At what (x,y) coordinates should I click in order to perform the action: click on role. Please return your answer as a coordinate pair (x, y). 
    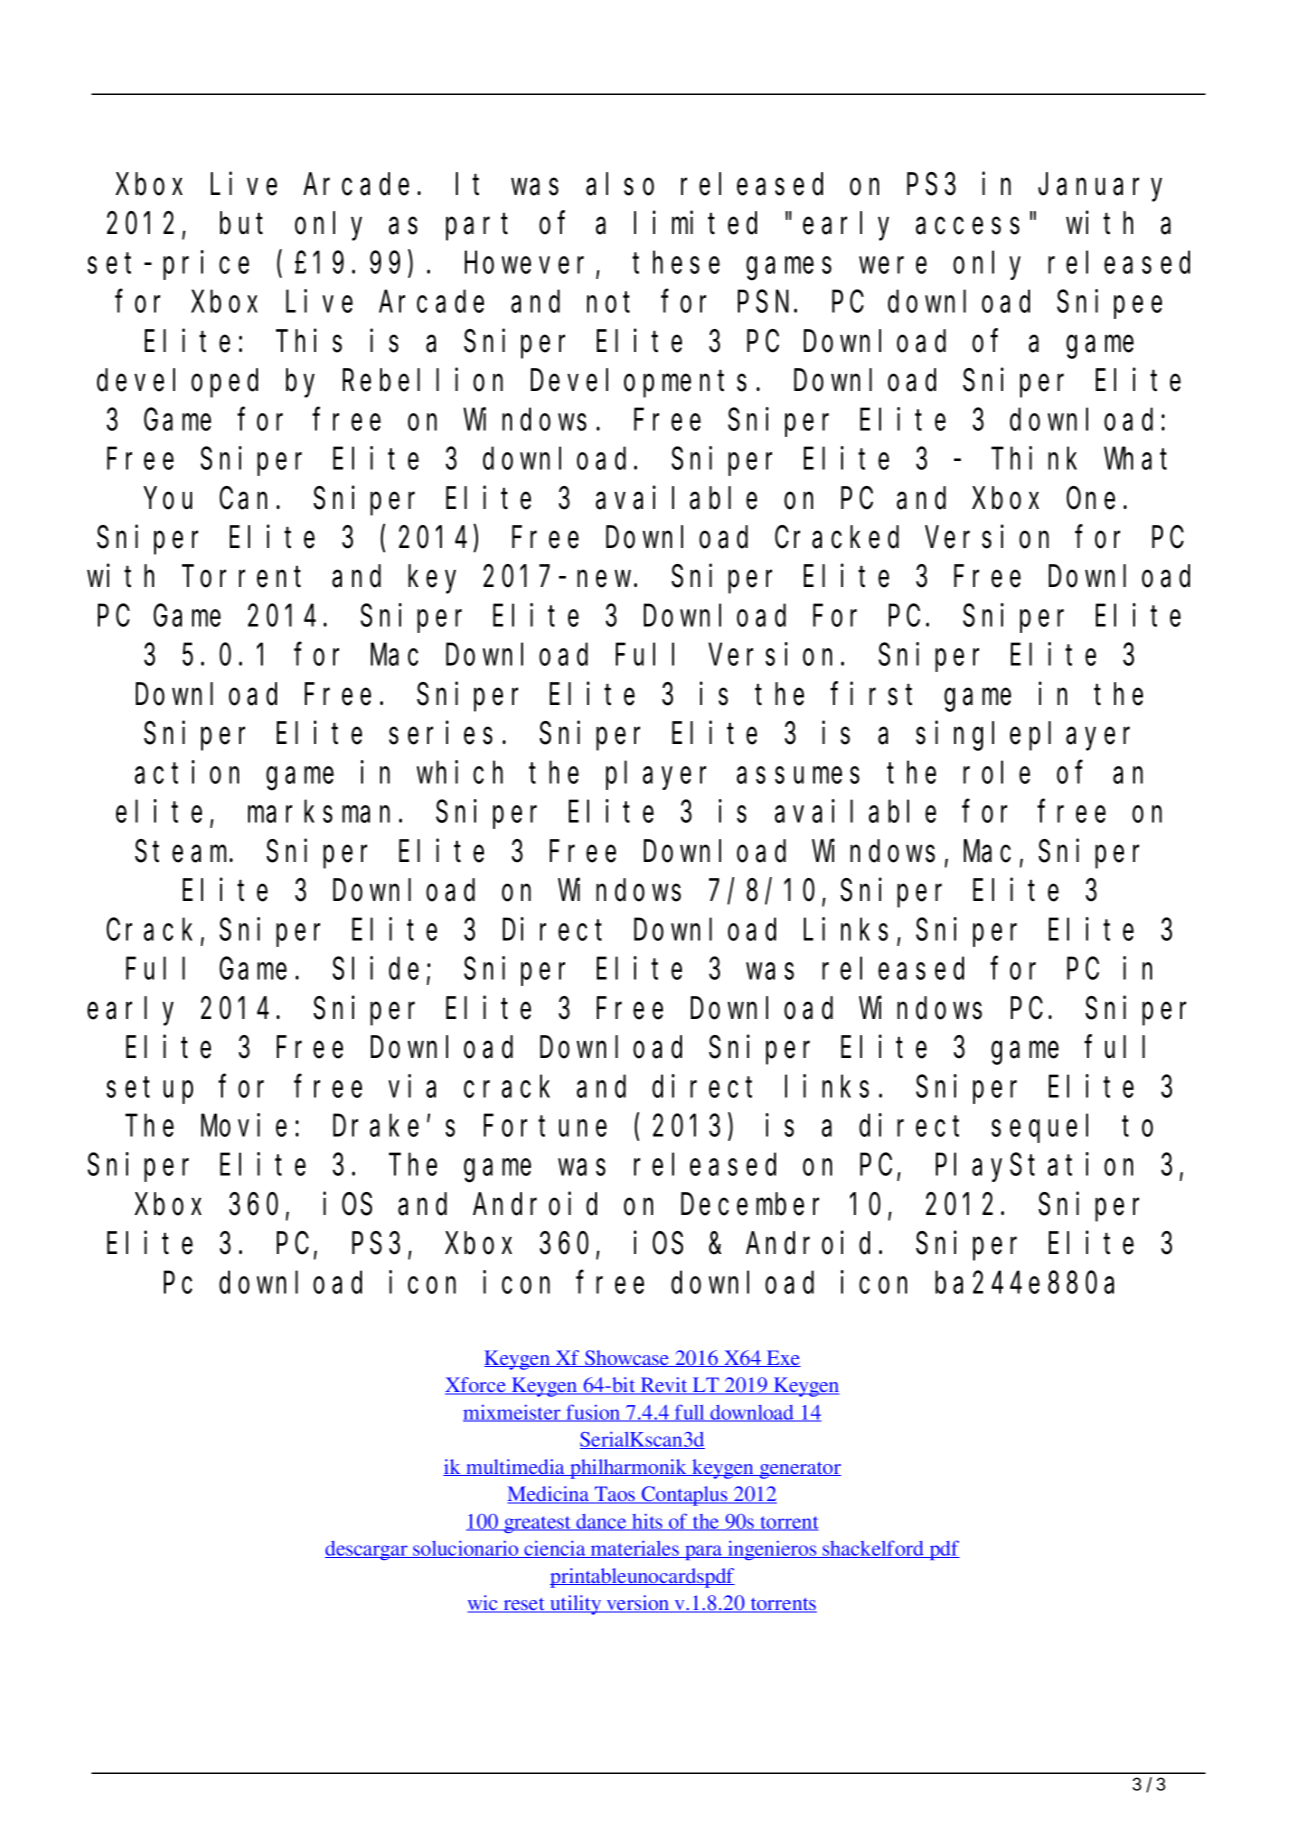
    Looking at the image, I should click on (996, 772).
